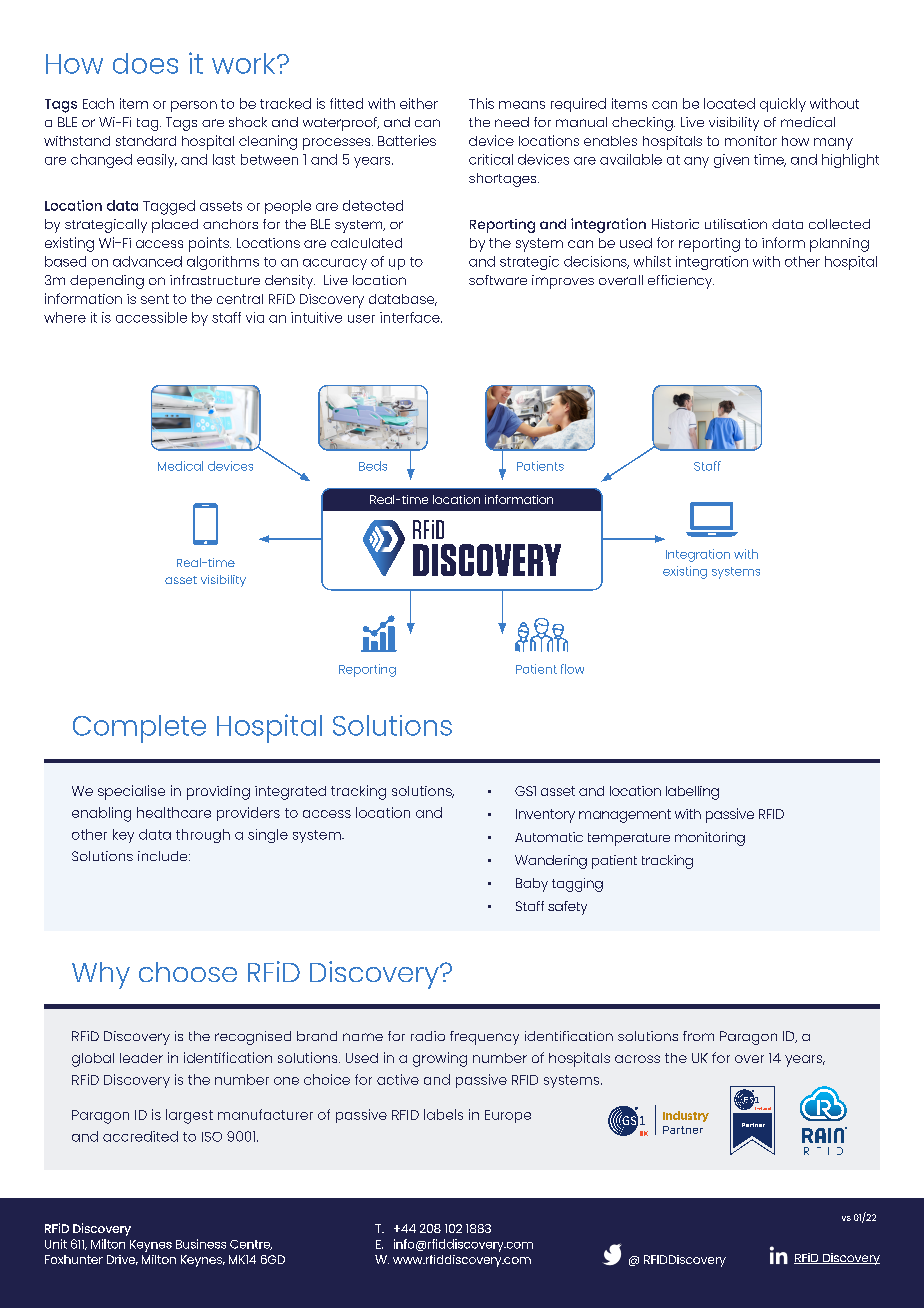  I want to click on labelling, so click(692, 793).
